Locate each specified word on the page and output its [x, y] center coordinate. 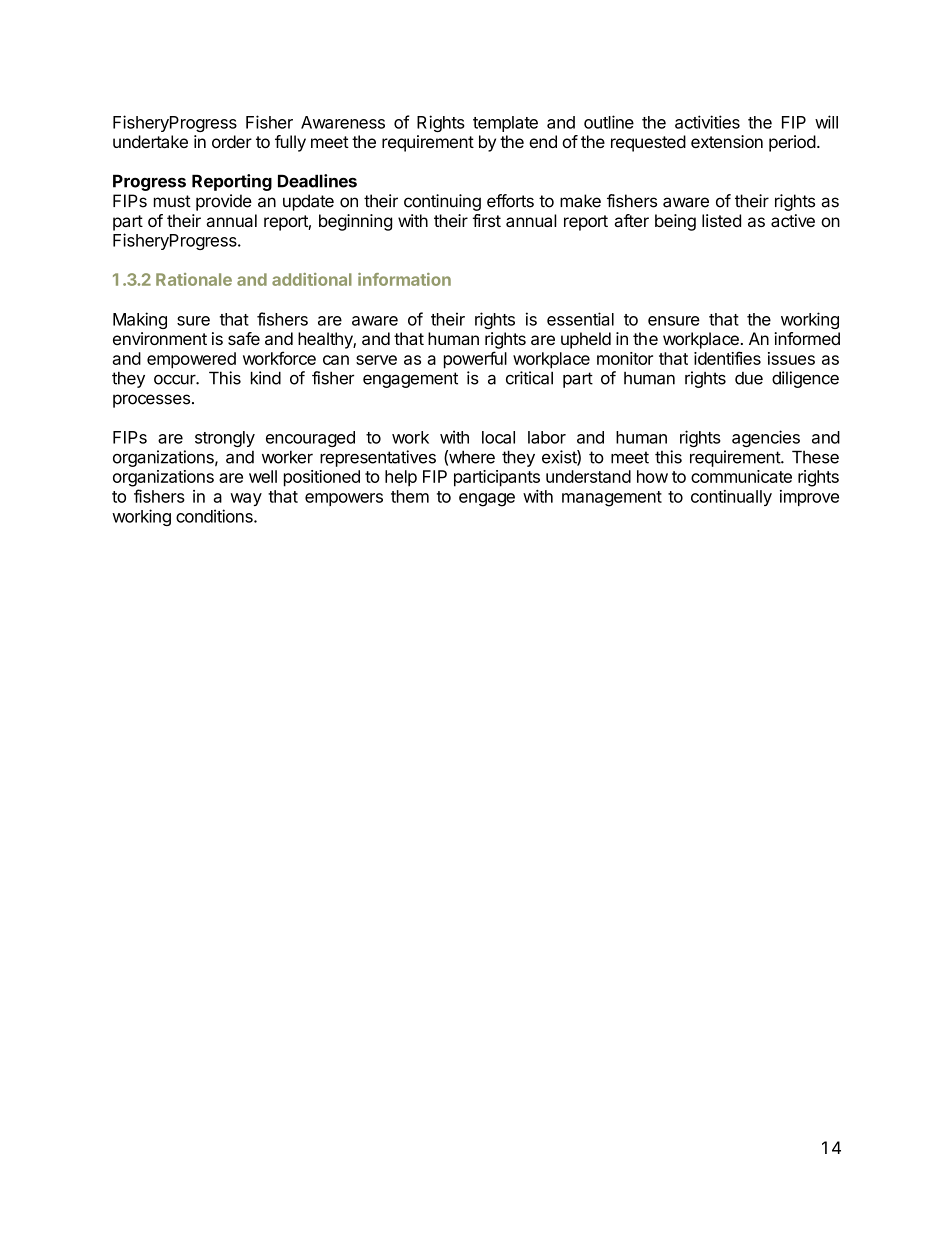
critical [529, 378]
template [505, 124]
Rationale [194, 279]
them [410, 496]
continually [731, 498]
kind [266, 378]
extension [727, 141]
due [749, 378]
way [246, 499]
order [232, 141]
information [404, 279]
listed [721, 220]
